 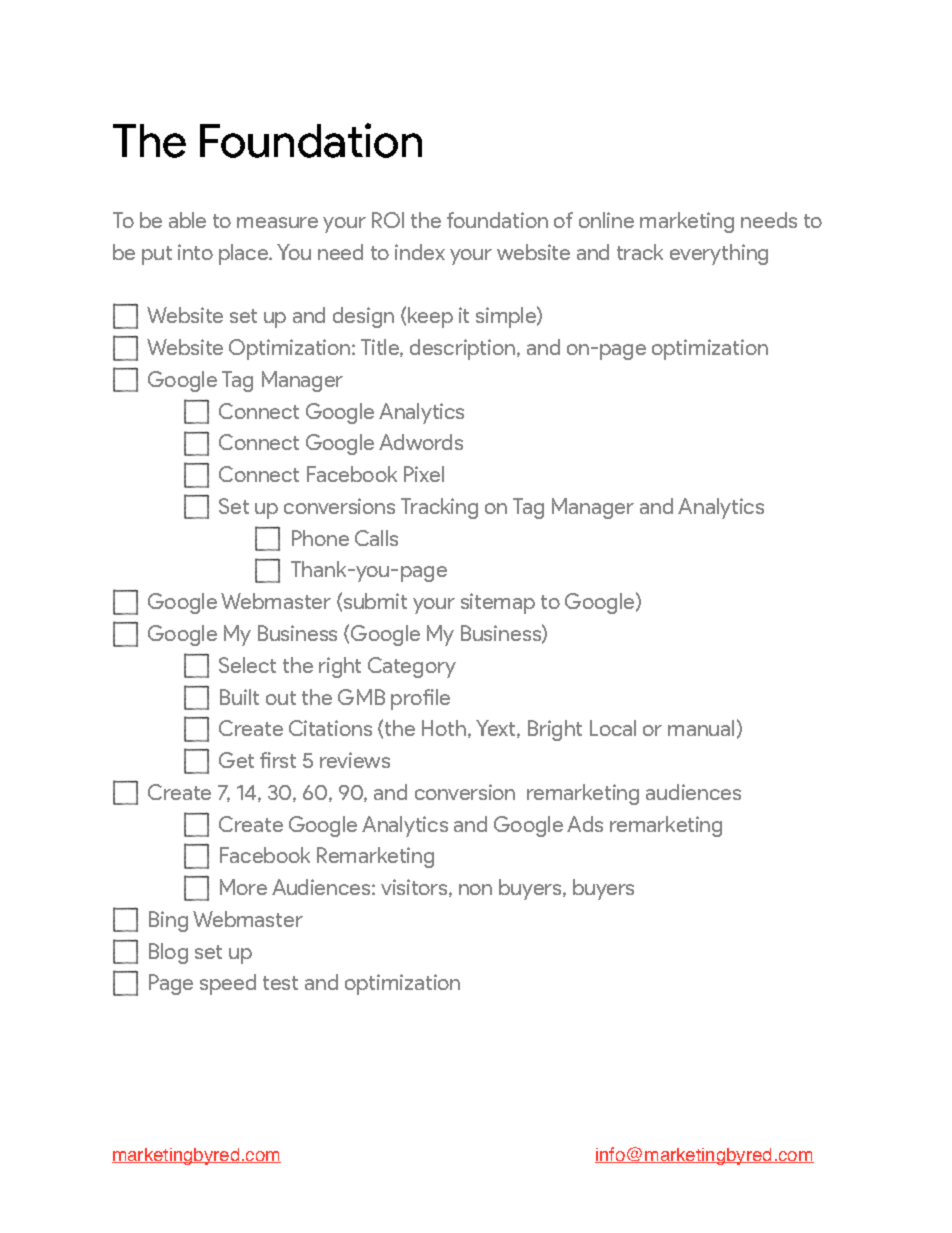 What do you see at coordinates (498, 603) in the screenshot?
I see `sitemap` at bounding box center [498, 603].
